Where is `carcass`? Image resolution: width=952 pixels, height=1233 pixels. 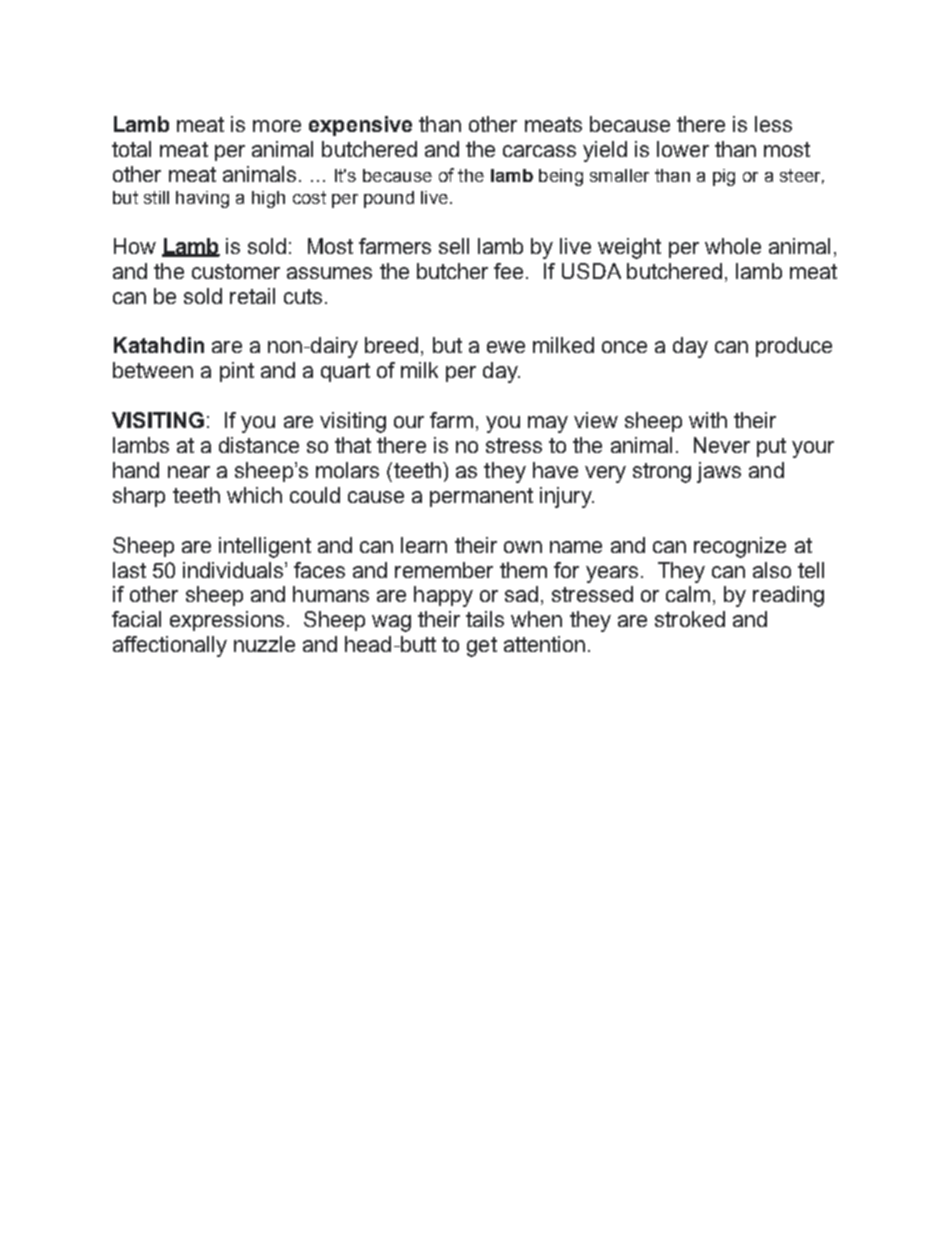 carcass is located at coordinates (539, 151).
